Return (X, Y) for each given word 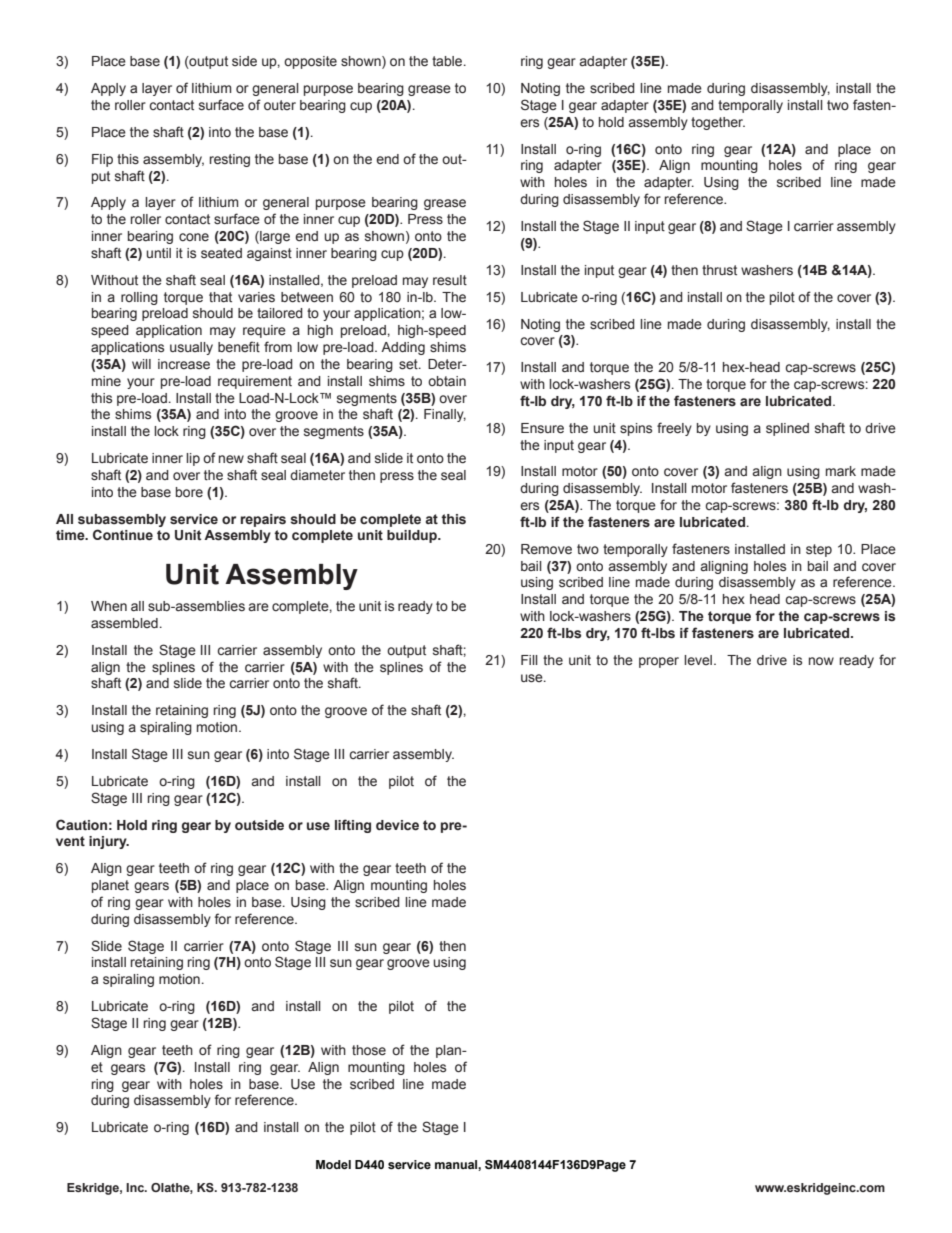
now (821, 661)
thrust (719, 270)
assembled (124, 623)
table (448, 61)
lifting (353, 826)
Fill (529, 660)
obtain (447, 381)
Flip (102, 160)
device (397, 825)
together (718, 123)
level (699, 660)
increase (184, 364)
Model (333, 1164)
